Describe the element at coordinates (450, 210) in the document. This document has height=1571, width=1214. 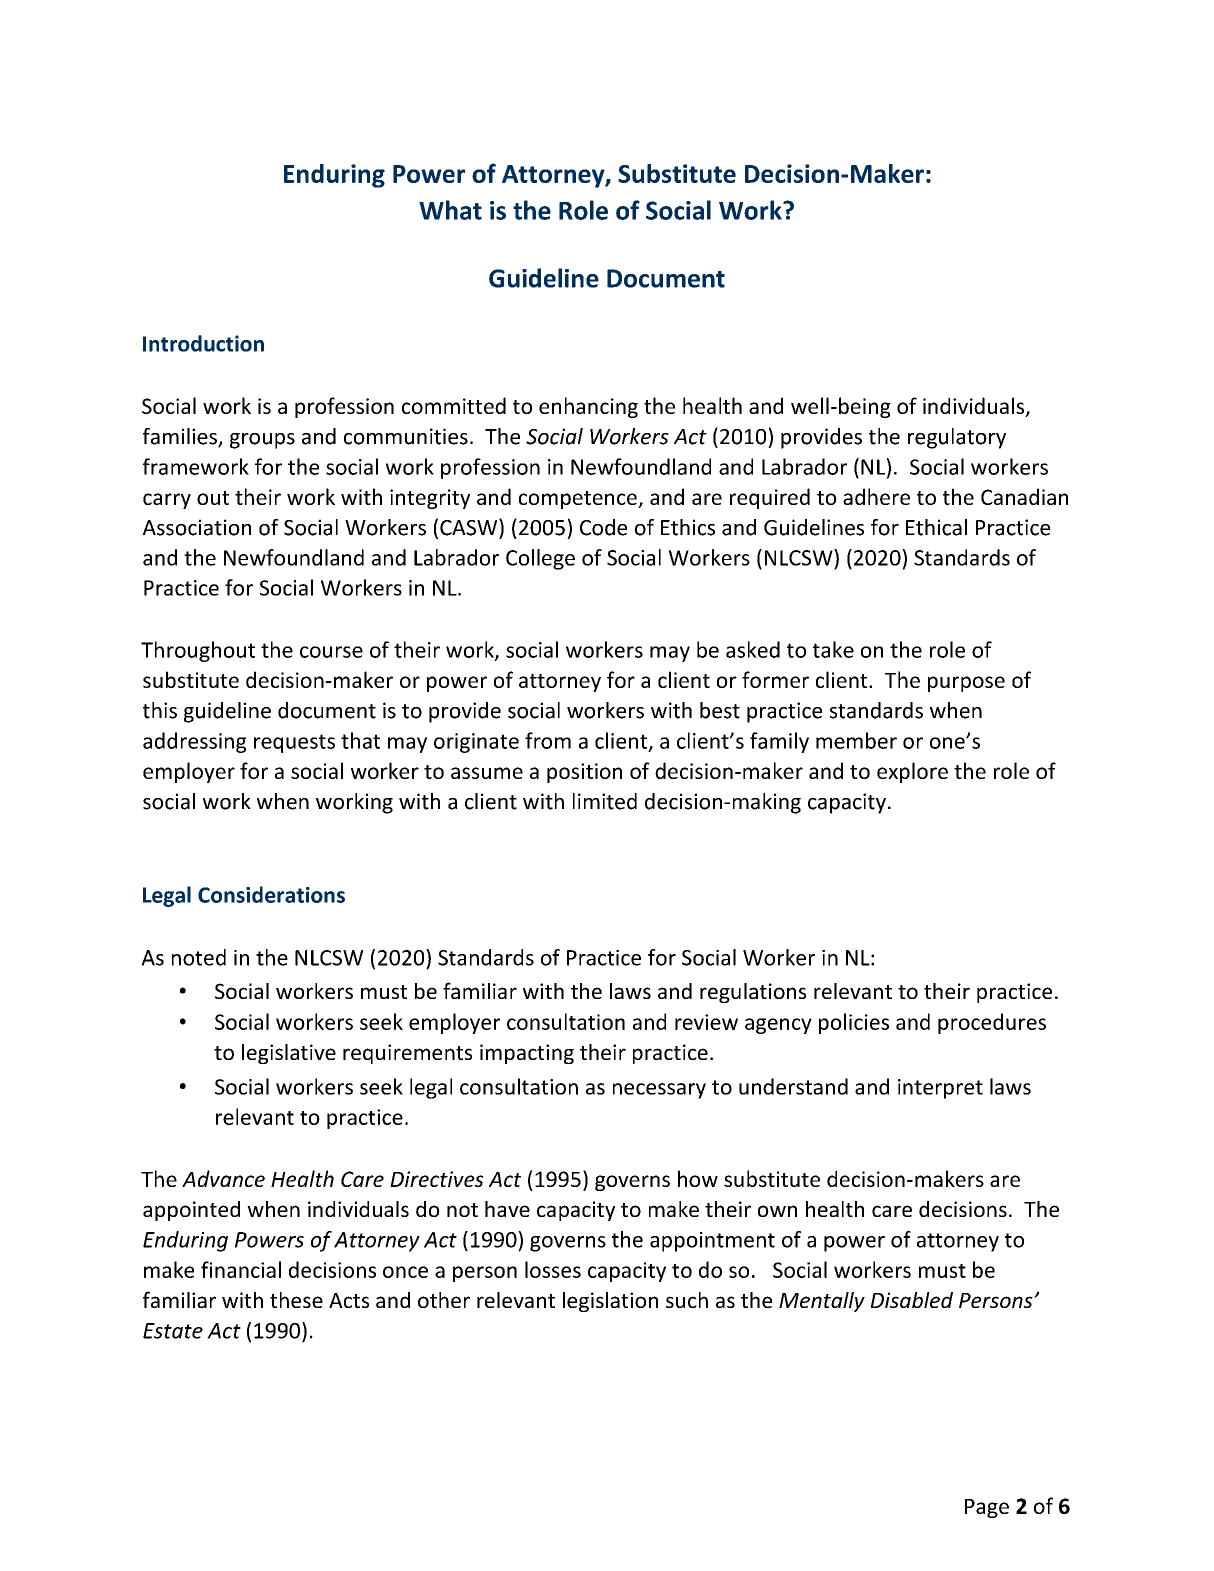
I see `What` at that location.
